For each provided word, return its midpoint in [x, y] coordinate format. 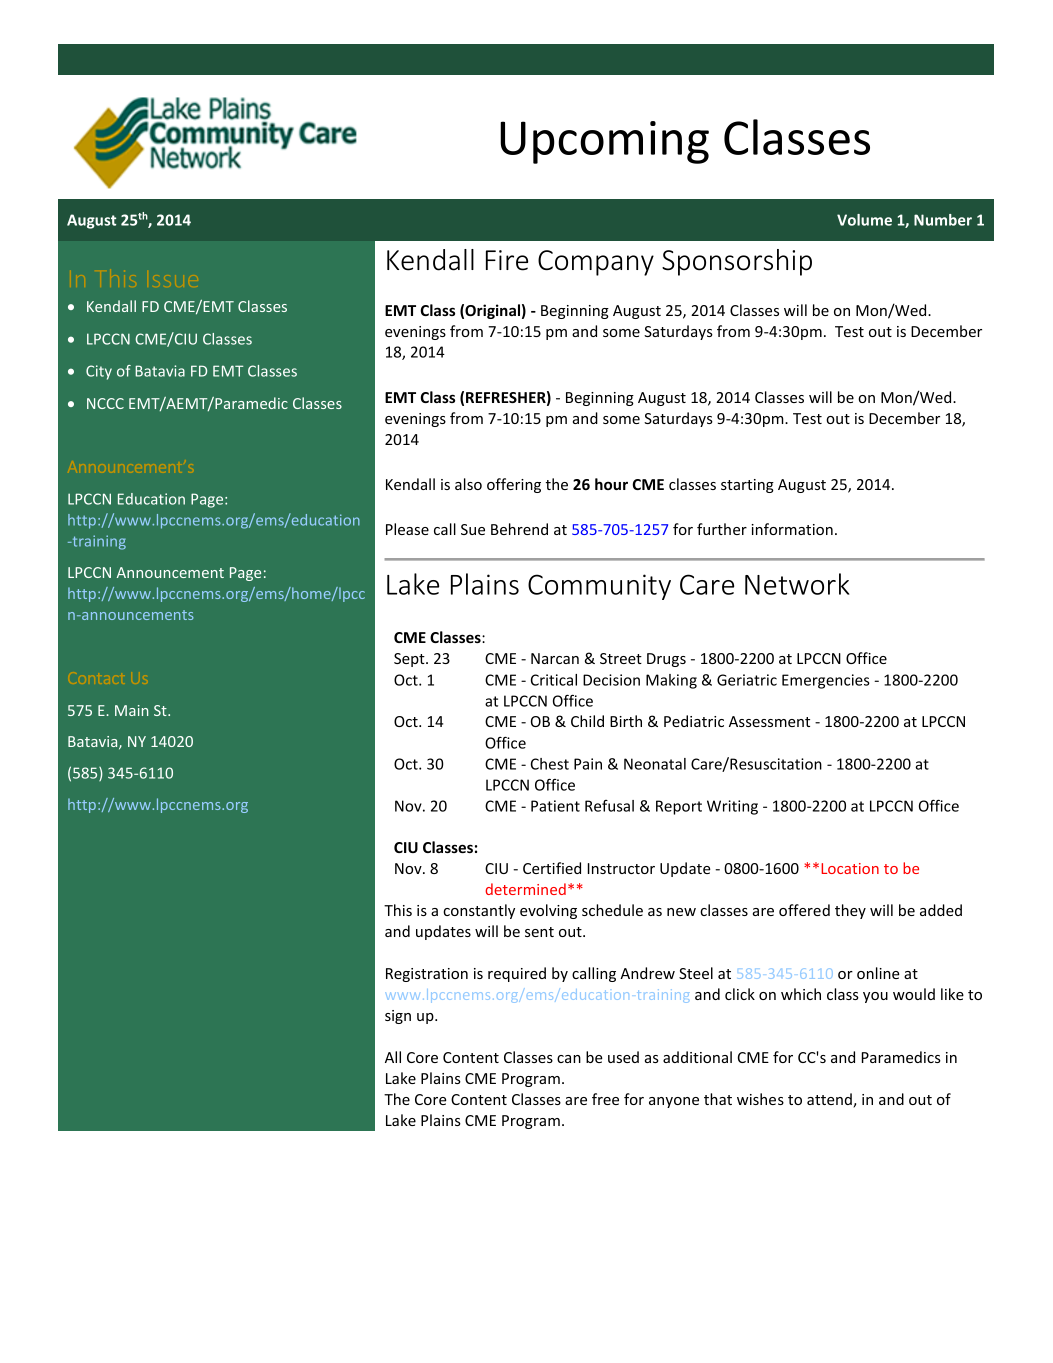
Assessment [769, 721]
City [99, 372]
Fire [507, 260]
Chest [550, 764]
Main [131, 710]
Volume [864, 220]
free [605, 1099]
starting [747, 486]
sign [398, 1017]
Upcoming [604, 142]
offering [514, 485]
